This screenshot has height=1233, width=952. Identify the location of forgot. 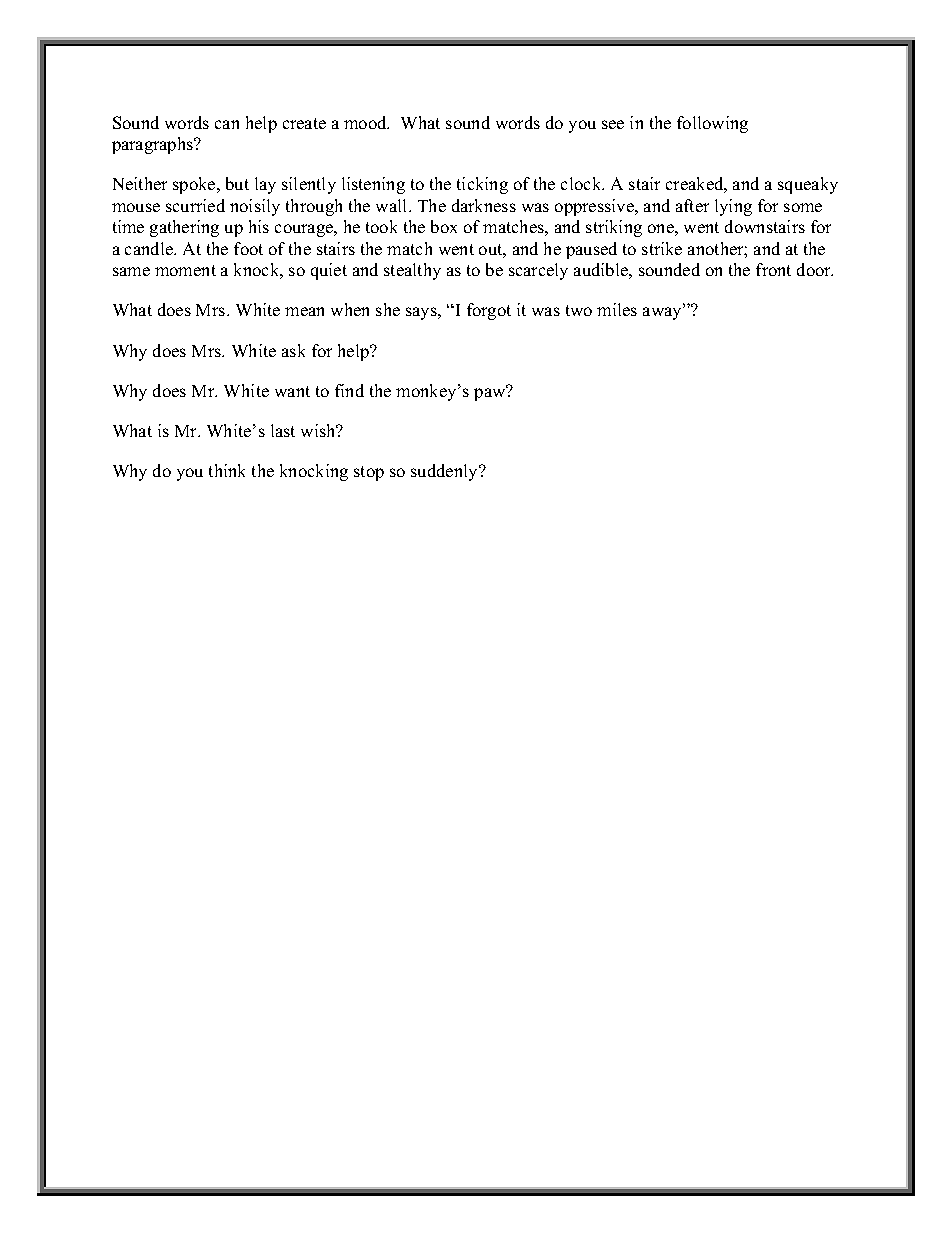
(489, 311).
